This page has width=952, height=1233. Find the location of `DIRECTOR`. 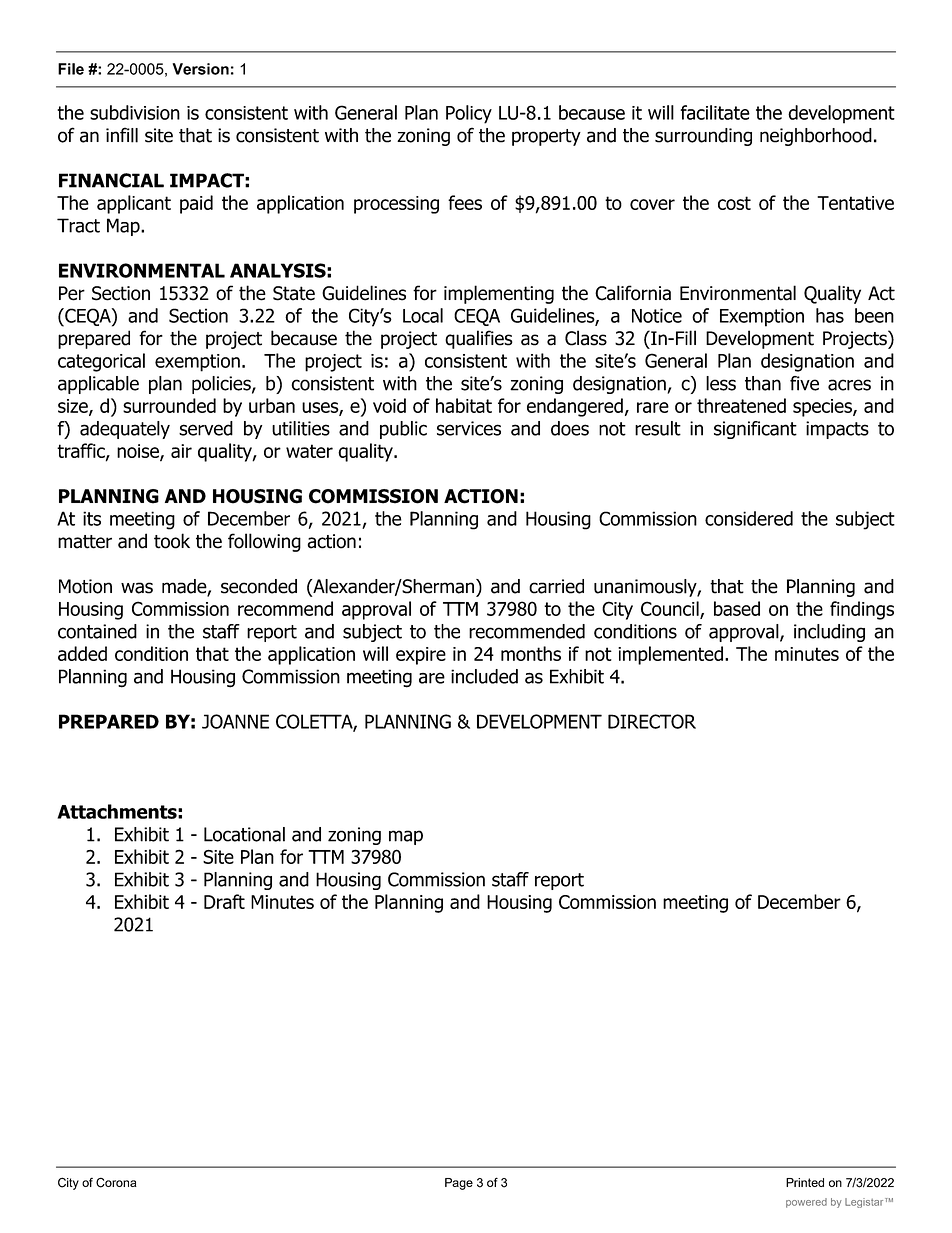

DIRECTOR is located at coordinates (652, 721).
